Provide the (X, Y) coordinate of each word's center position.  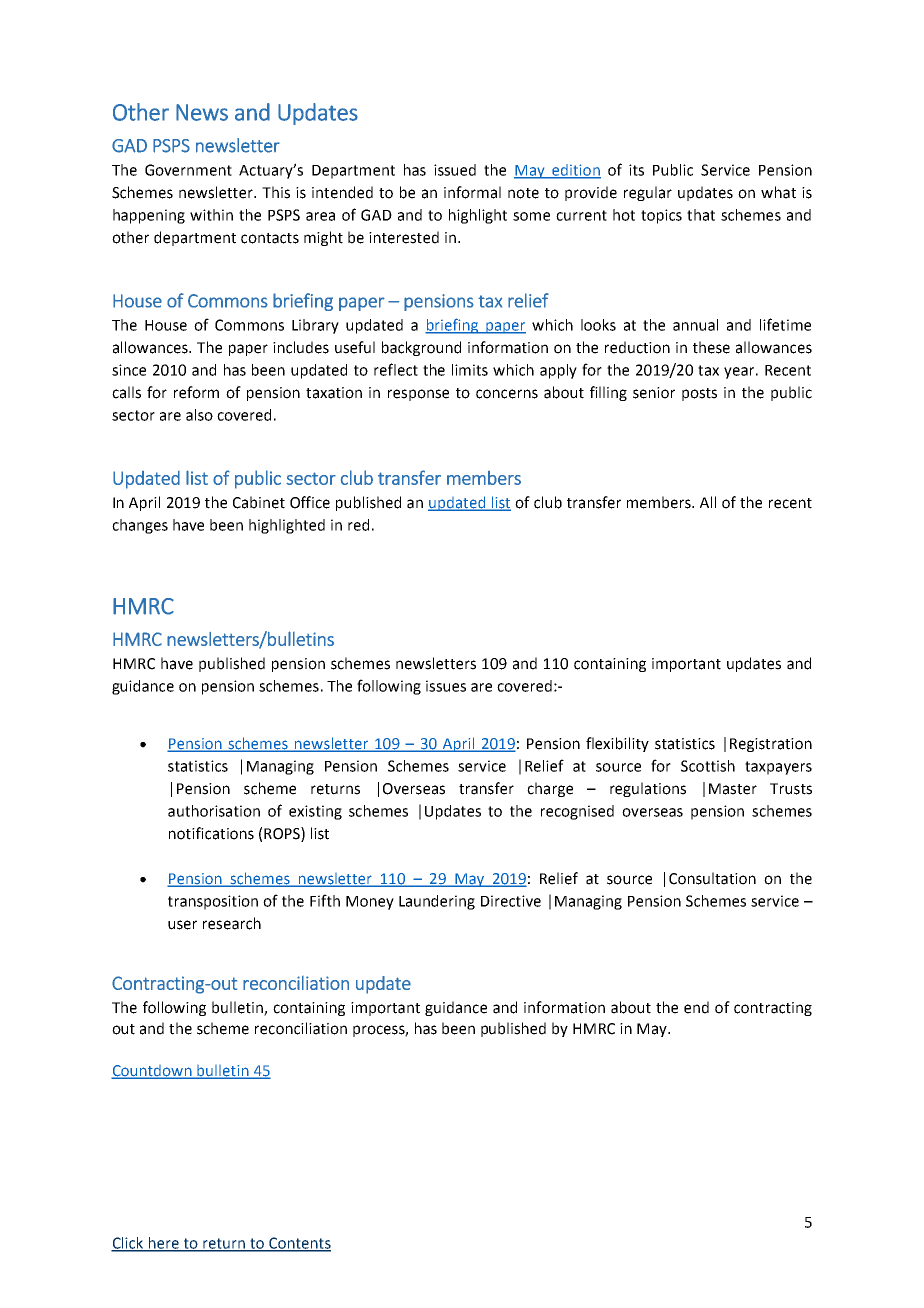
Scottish (708, 766)
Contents (299, 1244)
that (701, 215)
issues (446, 686)
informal (472, 192)
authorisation (214, 811)
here (164, 1244)
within (211, 215)
